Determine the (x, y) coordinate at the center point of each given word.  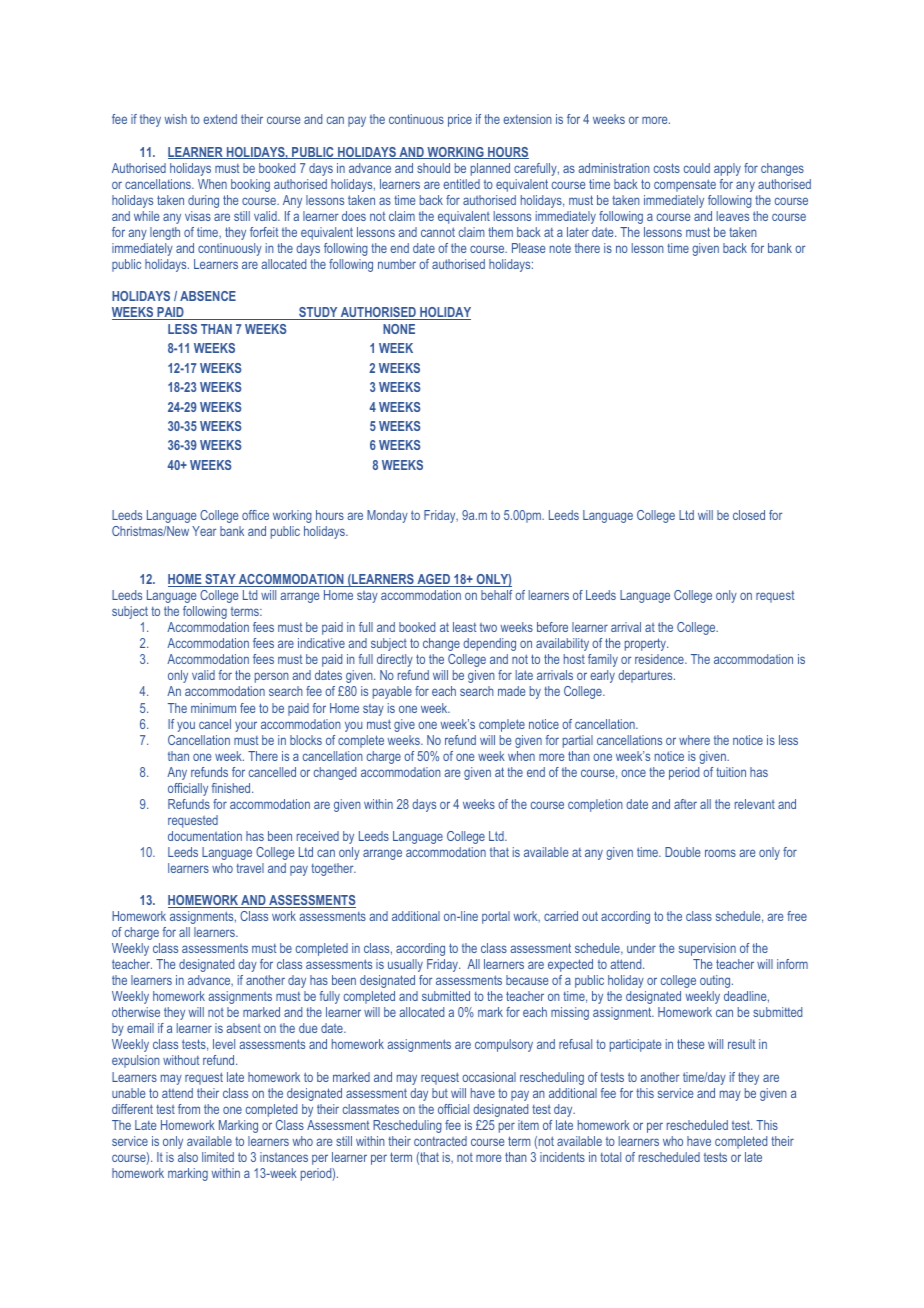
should (433, 168)
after (685, 804)
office (255, 515)
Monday (387, 516)
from (189, 1109)
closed (749, 515)
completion (595, 805)
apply (727, 169)
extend (220, 119)
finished (232, 788)
